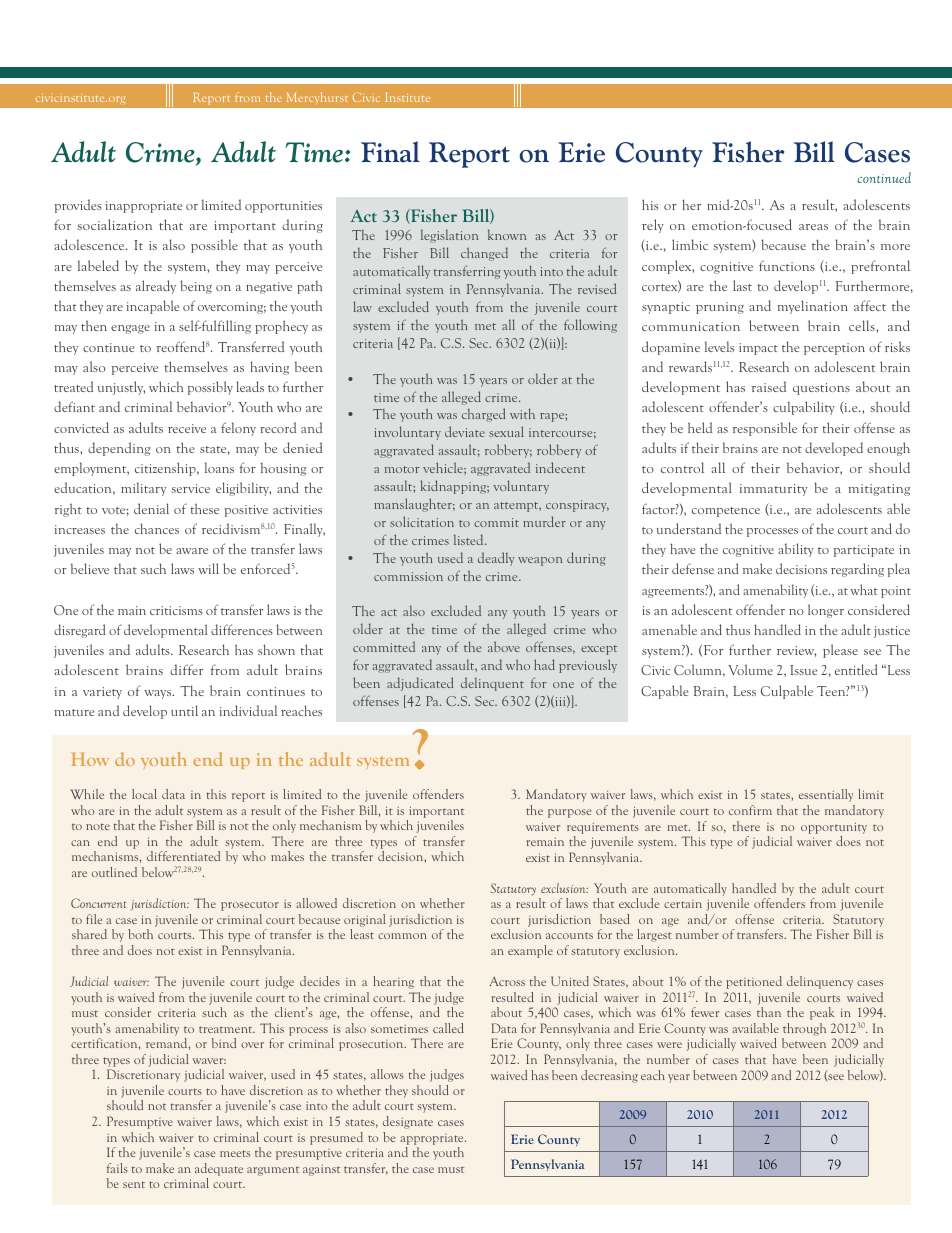 Image resolution: width=952 pixels, height=1233 pixels. Describe the element at coordinates (158, 694) in the document. I see `ways` at that location.
